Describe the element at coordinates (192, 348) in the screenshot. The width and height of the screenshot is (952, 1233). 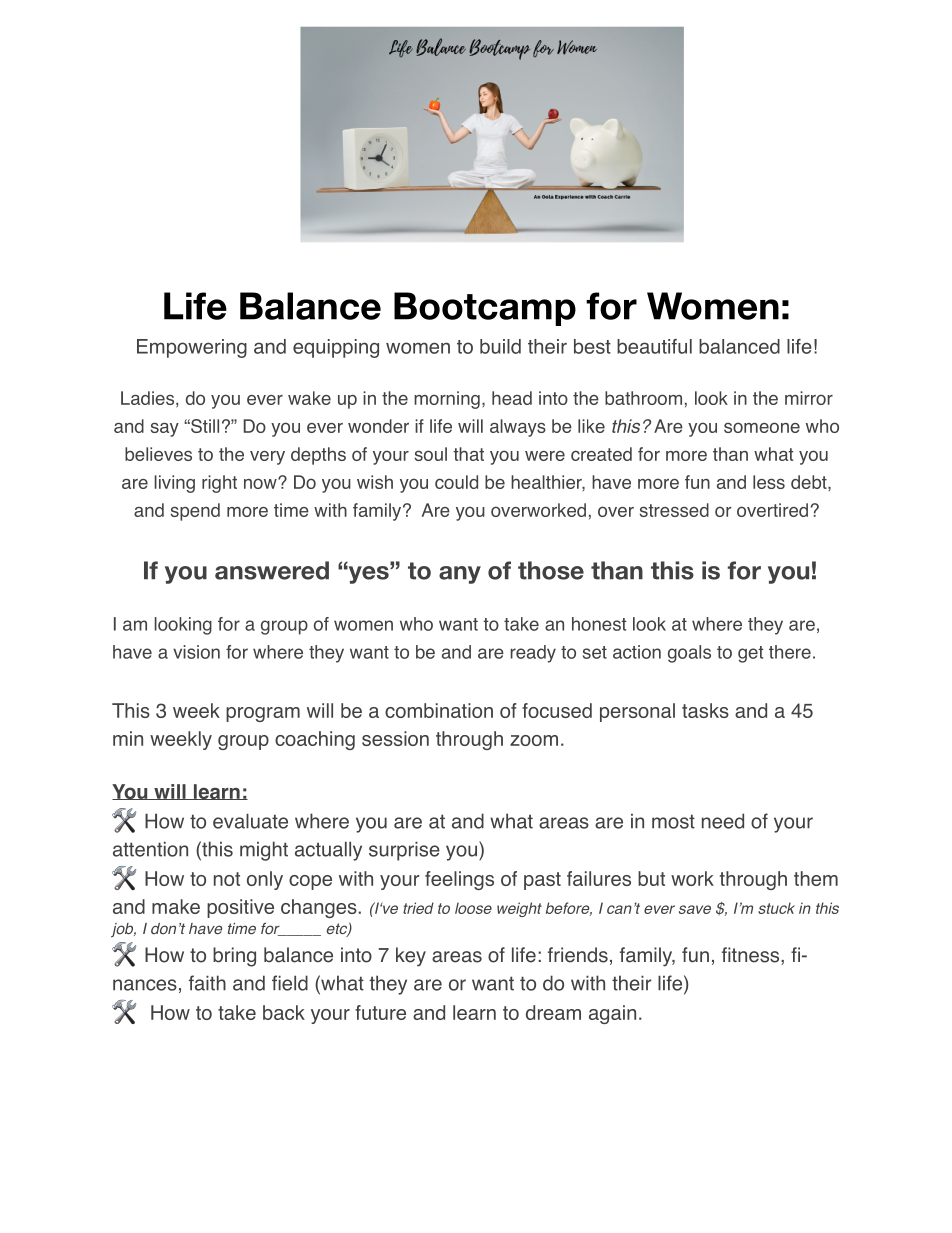
I see `Empowering` at that location.
